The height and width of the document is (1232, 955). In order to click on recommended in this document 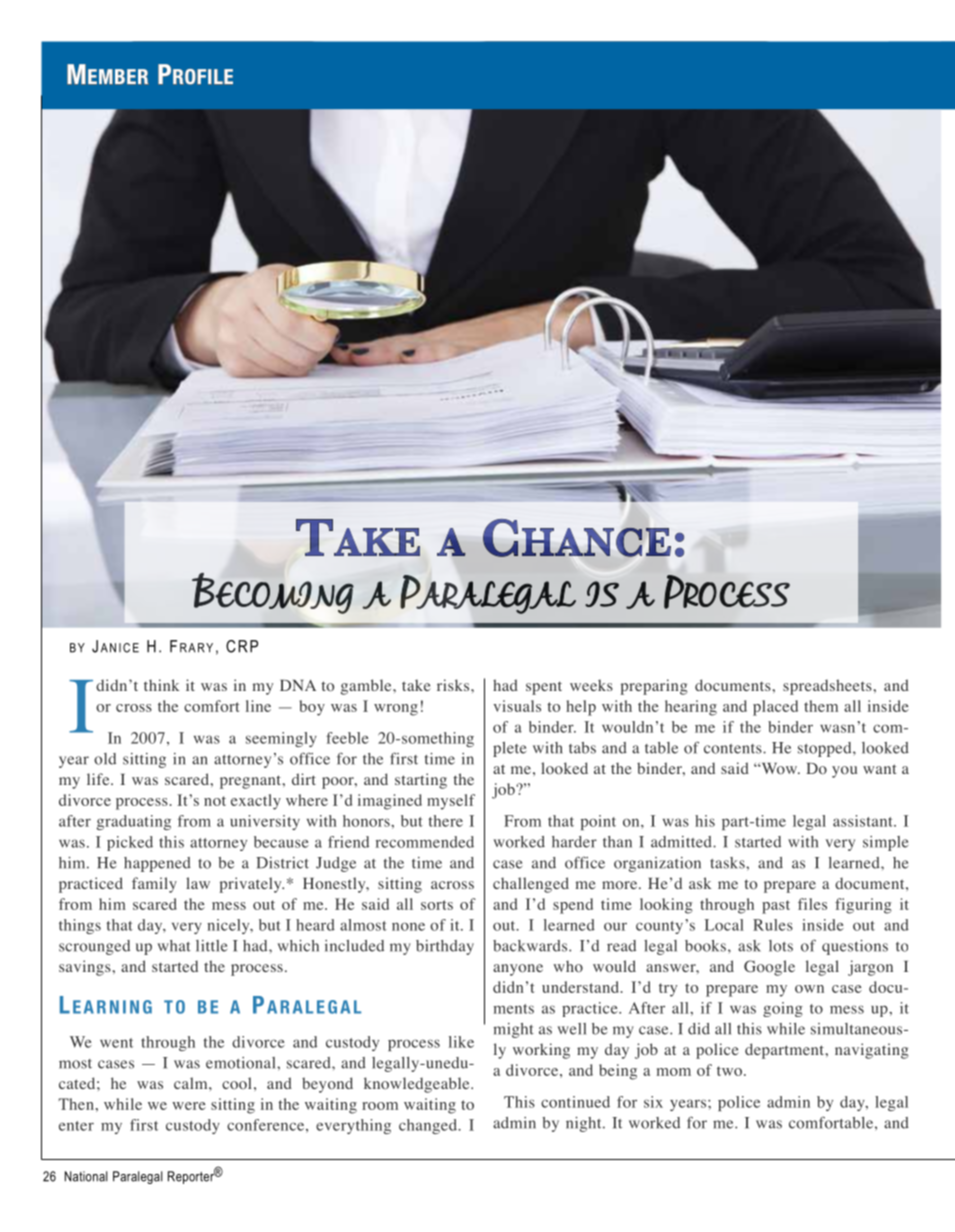, I will do `click(425, 842)`.
